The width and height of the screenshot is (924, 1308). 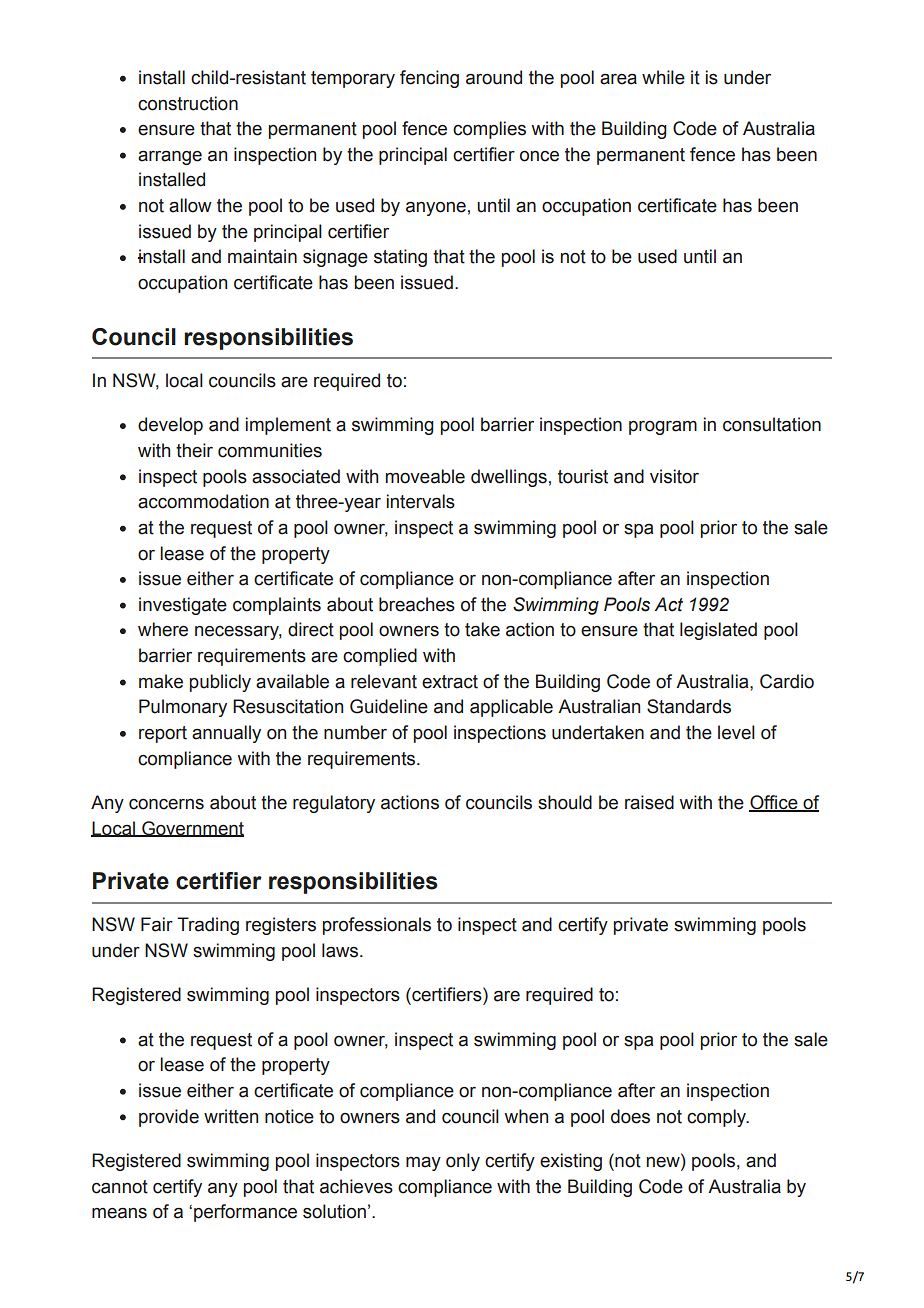 I want to click on comply, so click(x=718, y=1118).
